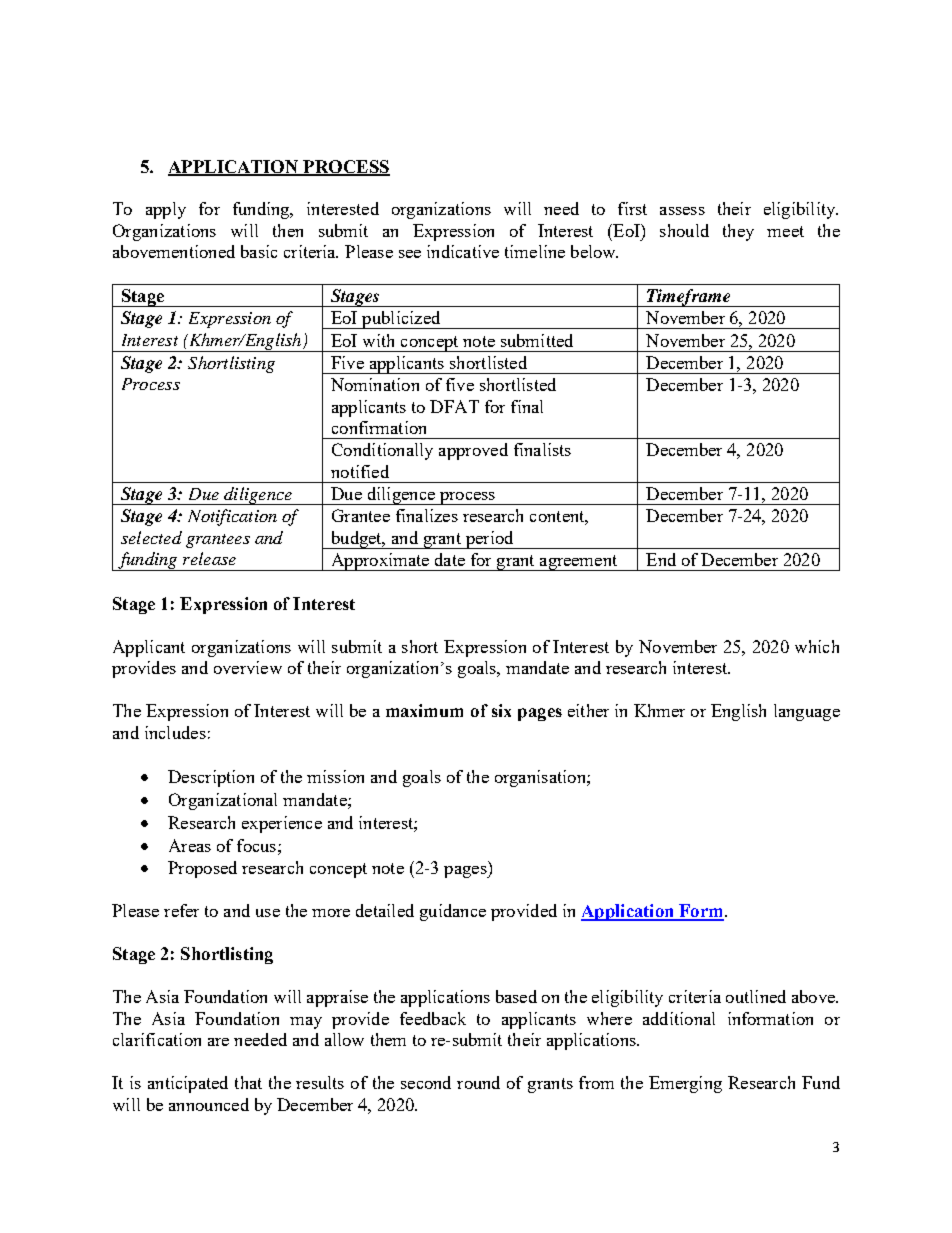 The image size is (952, 1233). Describe the element at coordinates (489, 540) in the screenshot. I see `period` at that location.
